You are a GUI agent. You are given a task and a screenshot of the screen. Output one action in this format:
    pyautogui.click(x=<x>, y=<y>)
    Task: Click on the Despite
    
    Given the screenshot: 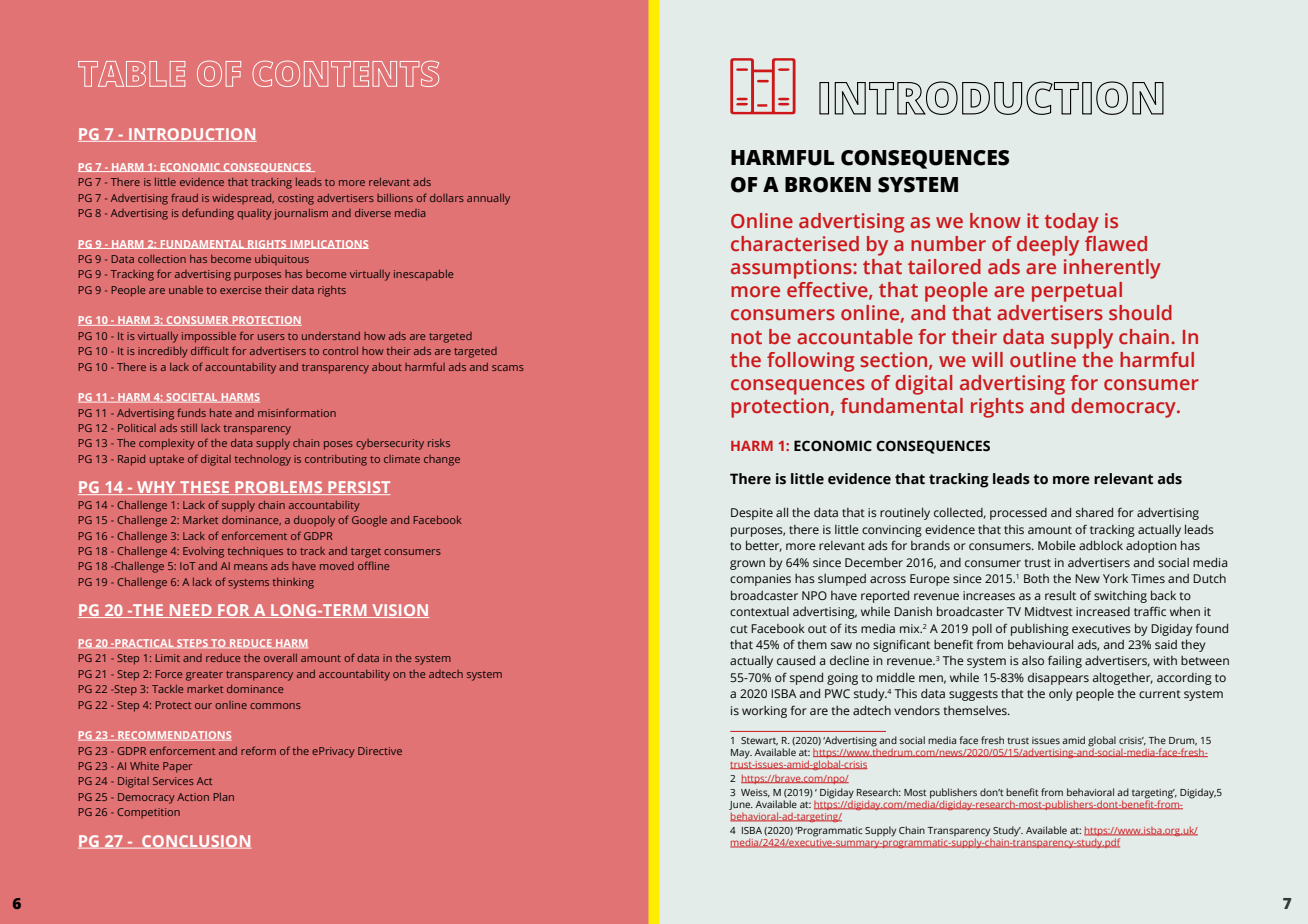 What is the action you would take?
    pyautogui.click(x=752, y=514)
